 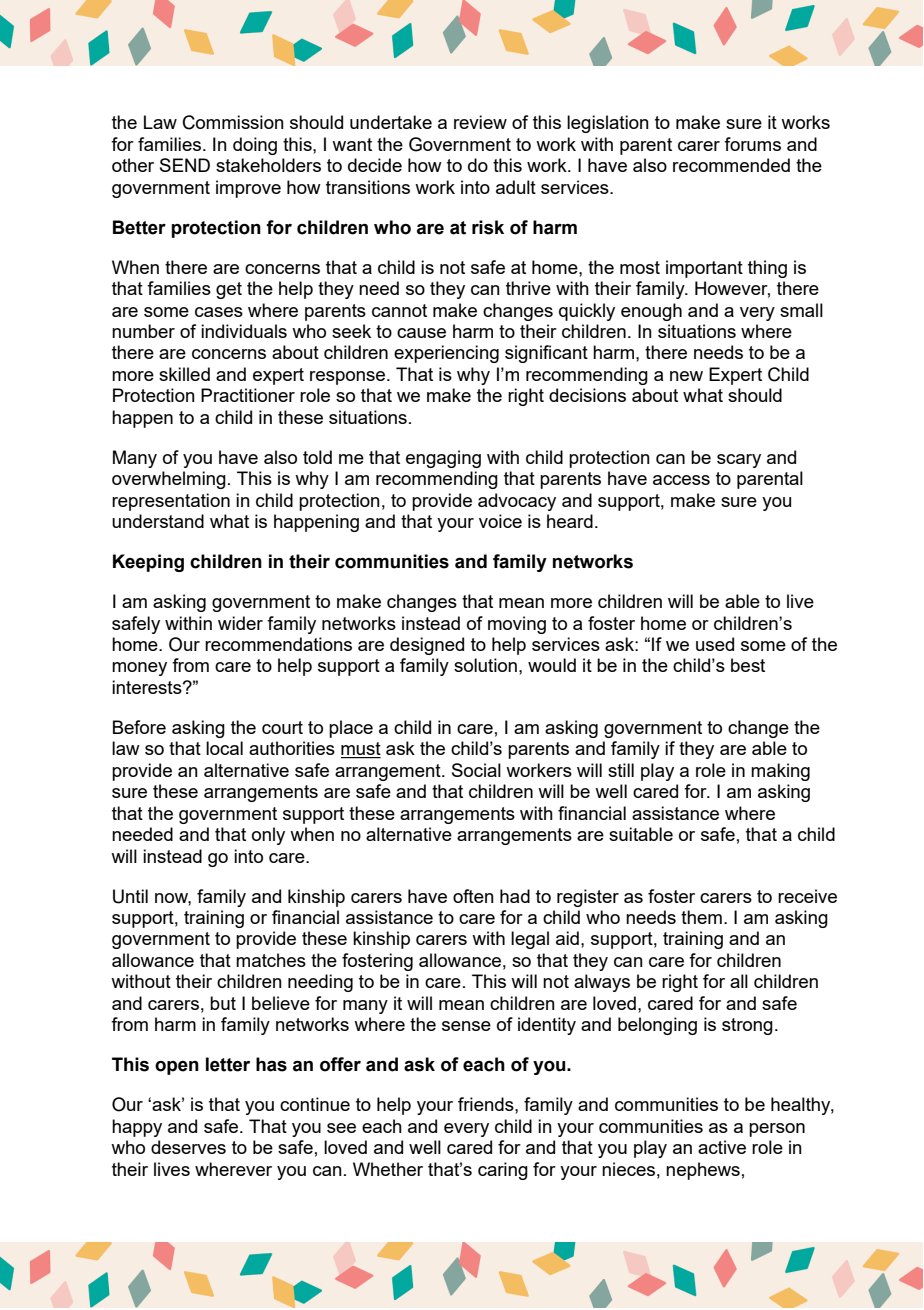 What do you see at coordinates (487, 1104) in the page?
I see `friends` at bounding box center [487, 1104].
